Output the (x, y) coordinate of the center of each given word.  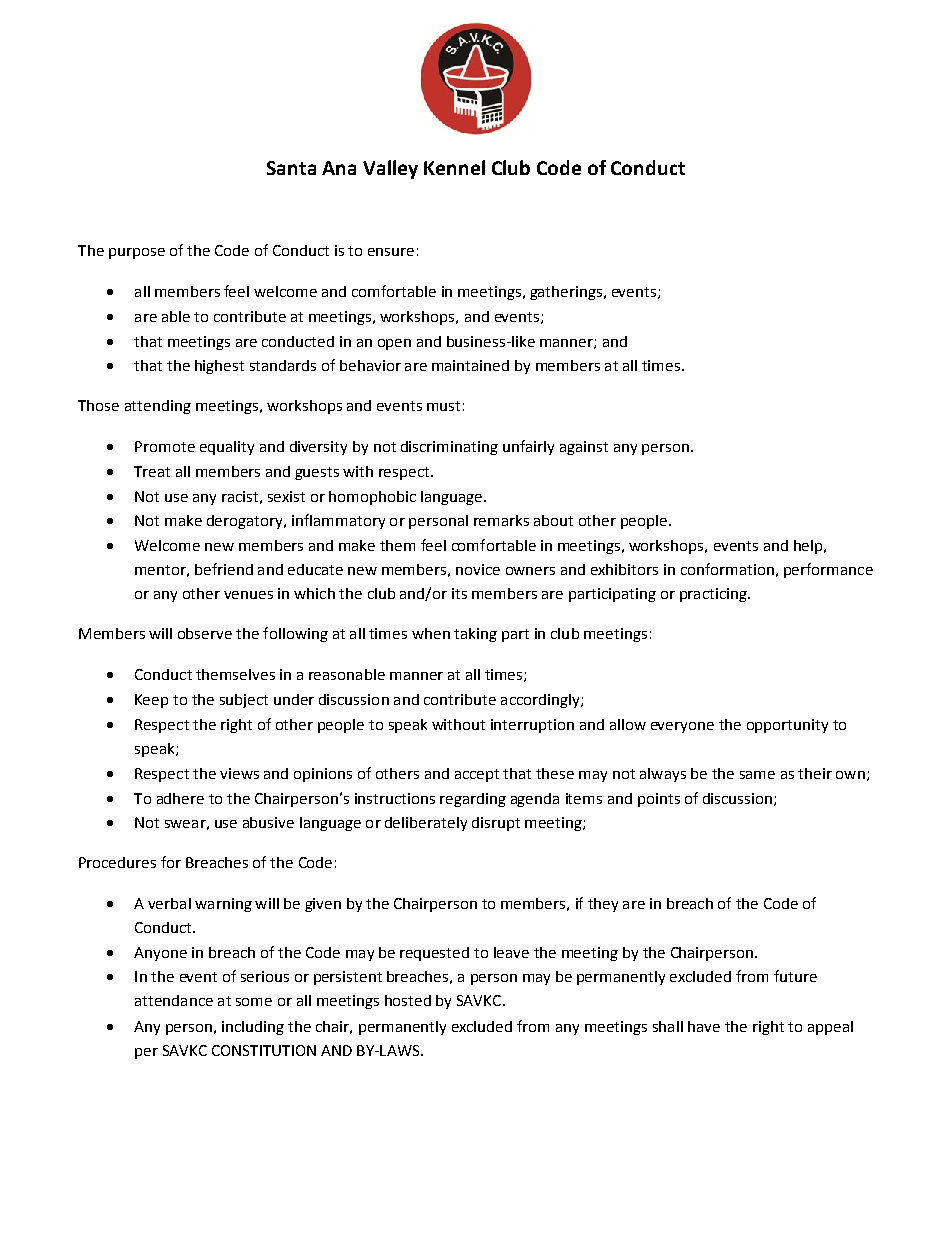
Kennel (454, 167)
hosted (408, 1000)
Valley (390, 169)
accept (477, 775)
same (757, 775)
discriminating (449, 448)
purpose (137, 253)
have (704, 1026)
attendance (174, 1000)
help (809, 547)
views (239, 773)
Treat (152, 471)
